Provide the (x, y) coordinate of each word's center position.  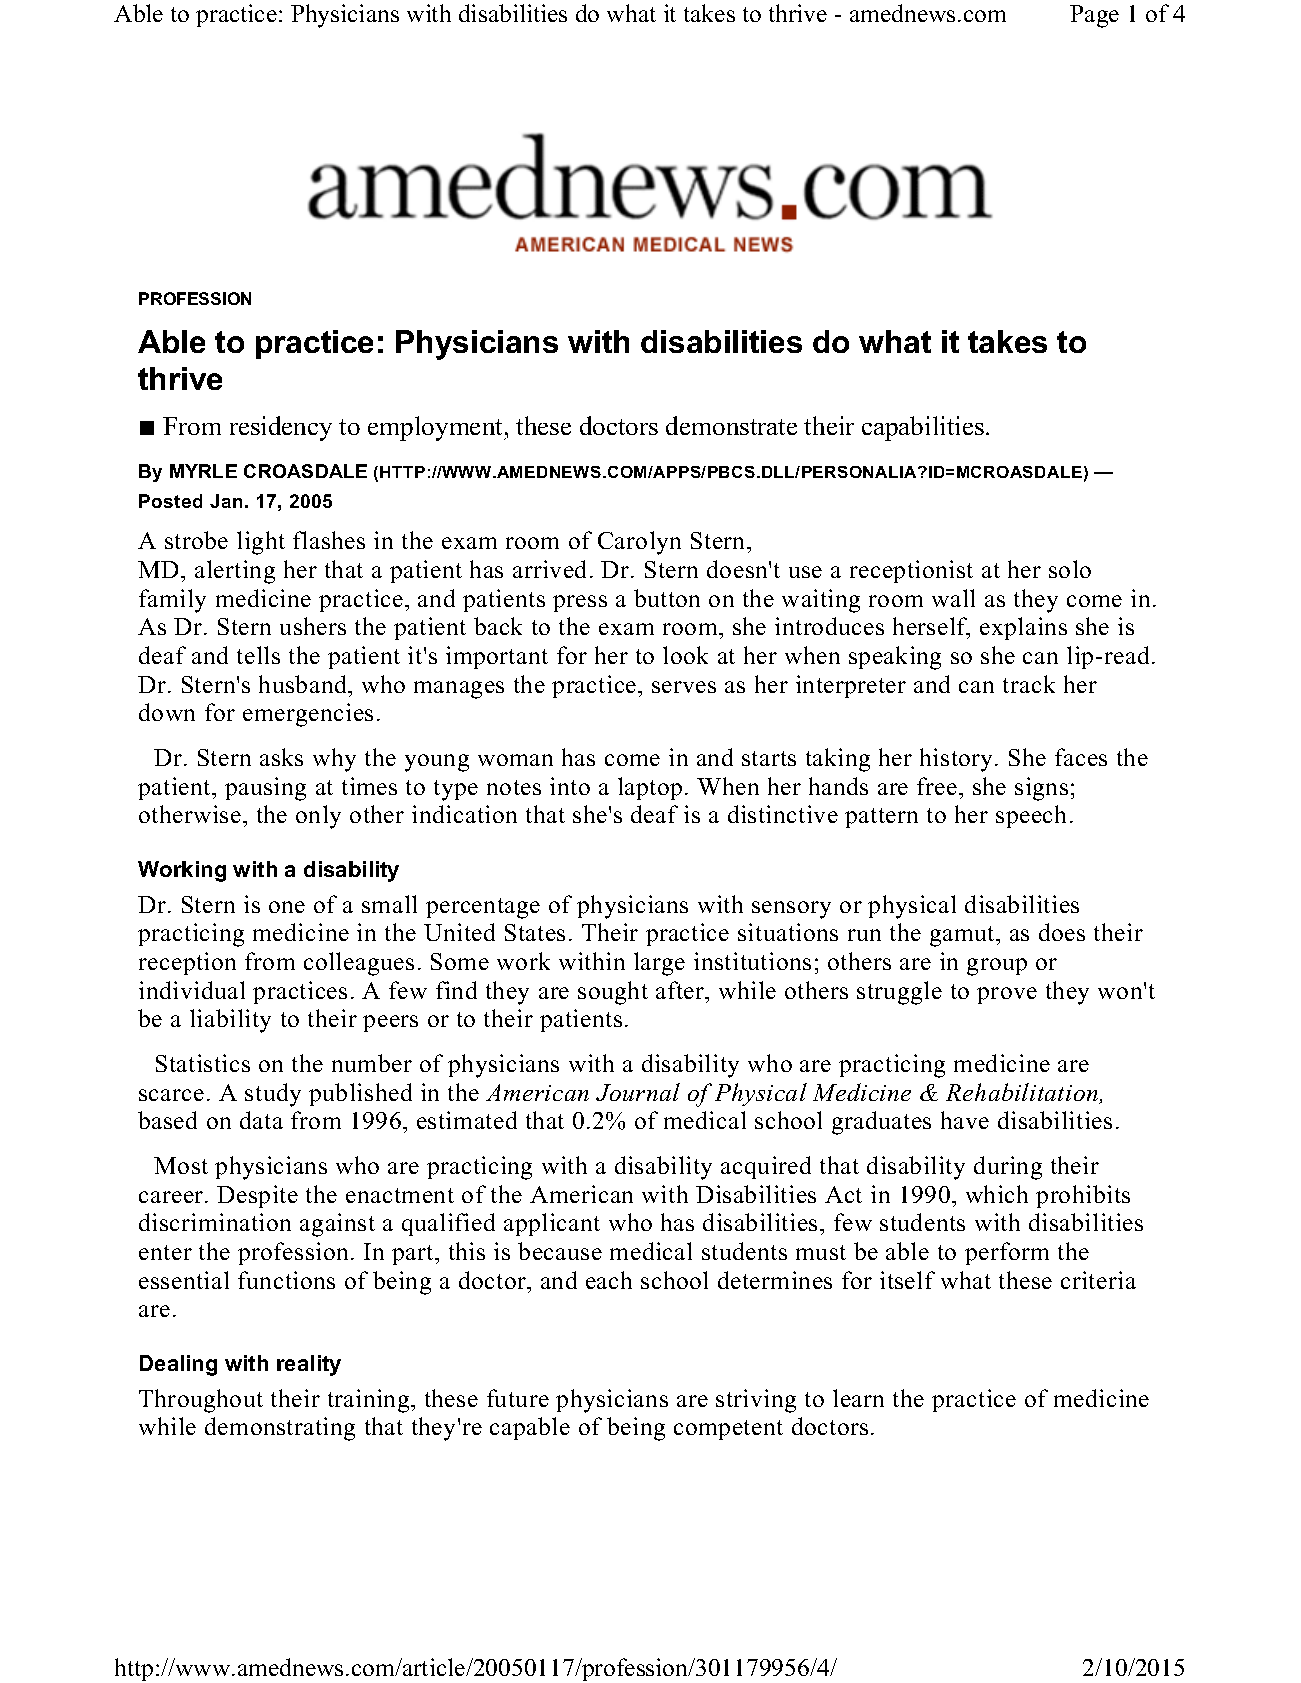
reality (309, 1365)
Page (1094, 16)
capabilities (923, 428)
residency (281, 428)
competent (728, 1430)
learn (858, 1398)
